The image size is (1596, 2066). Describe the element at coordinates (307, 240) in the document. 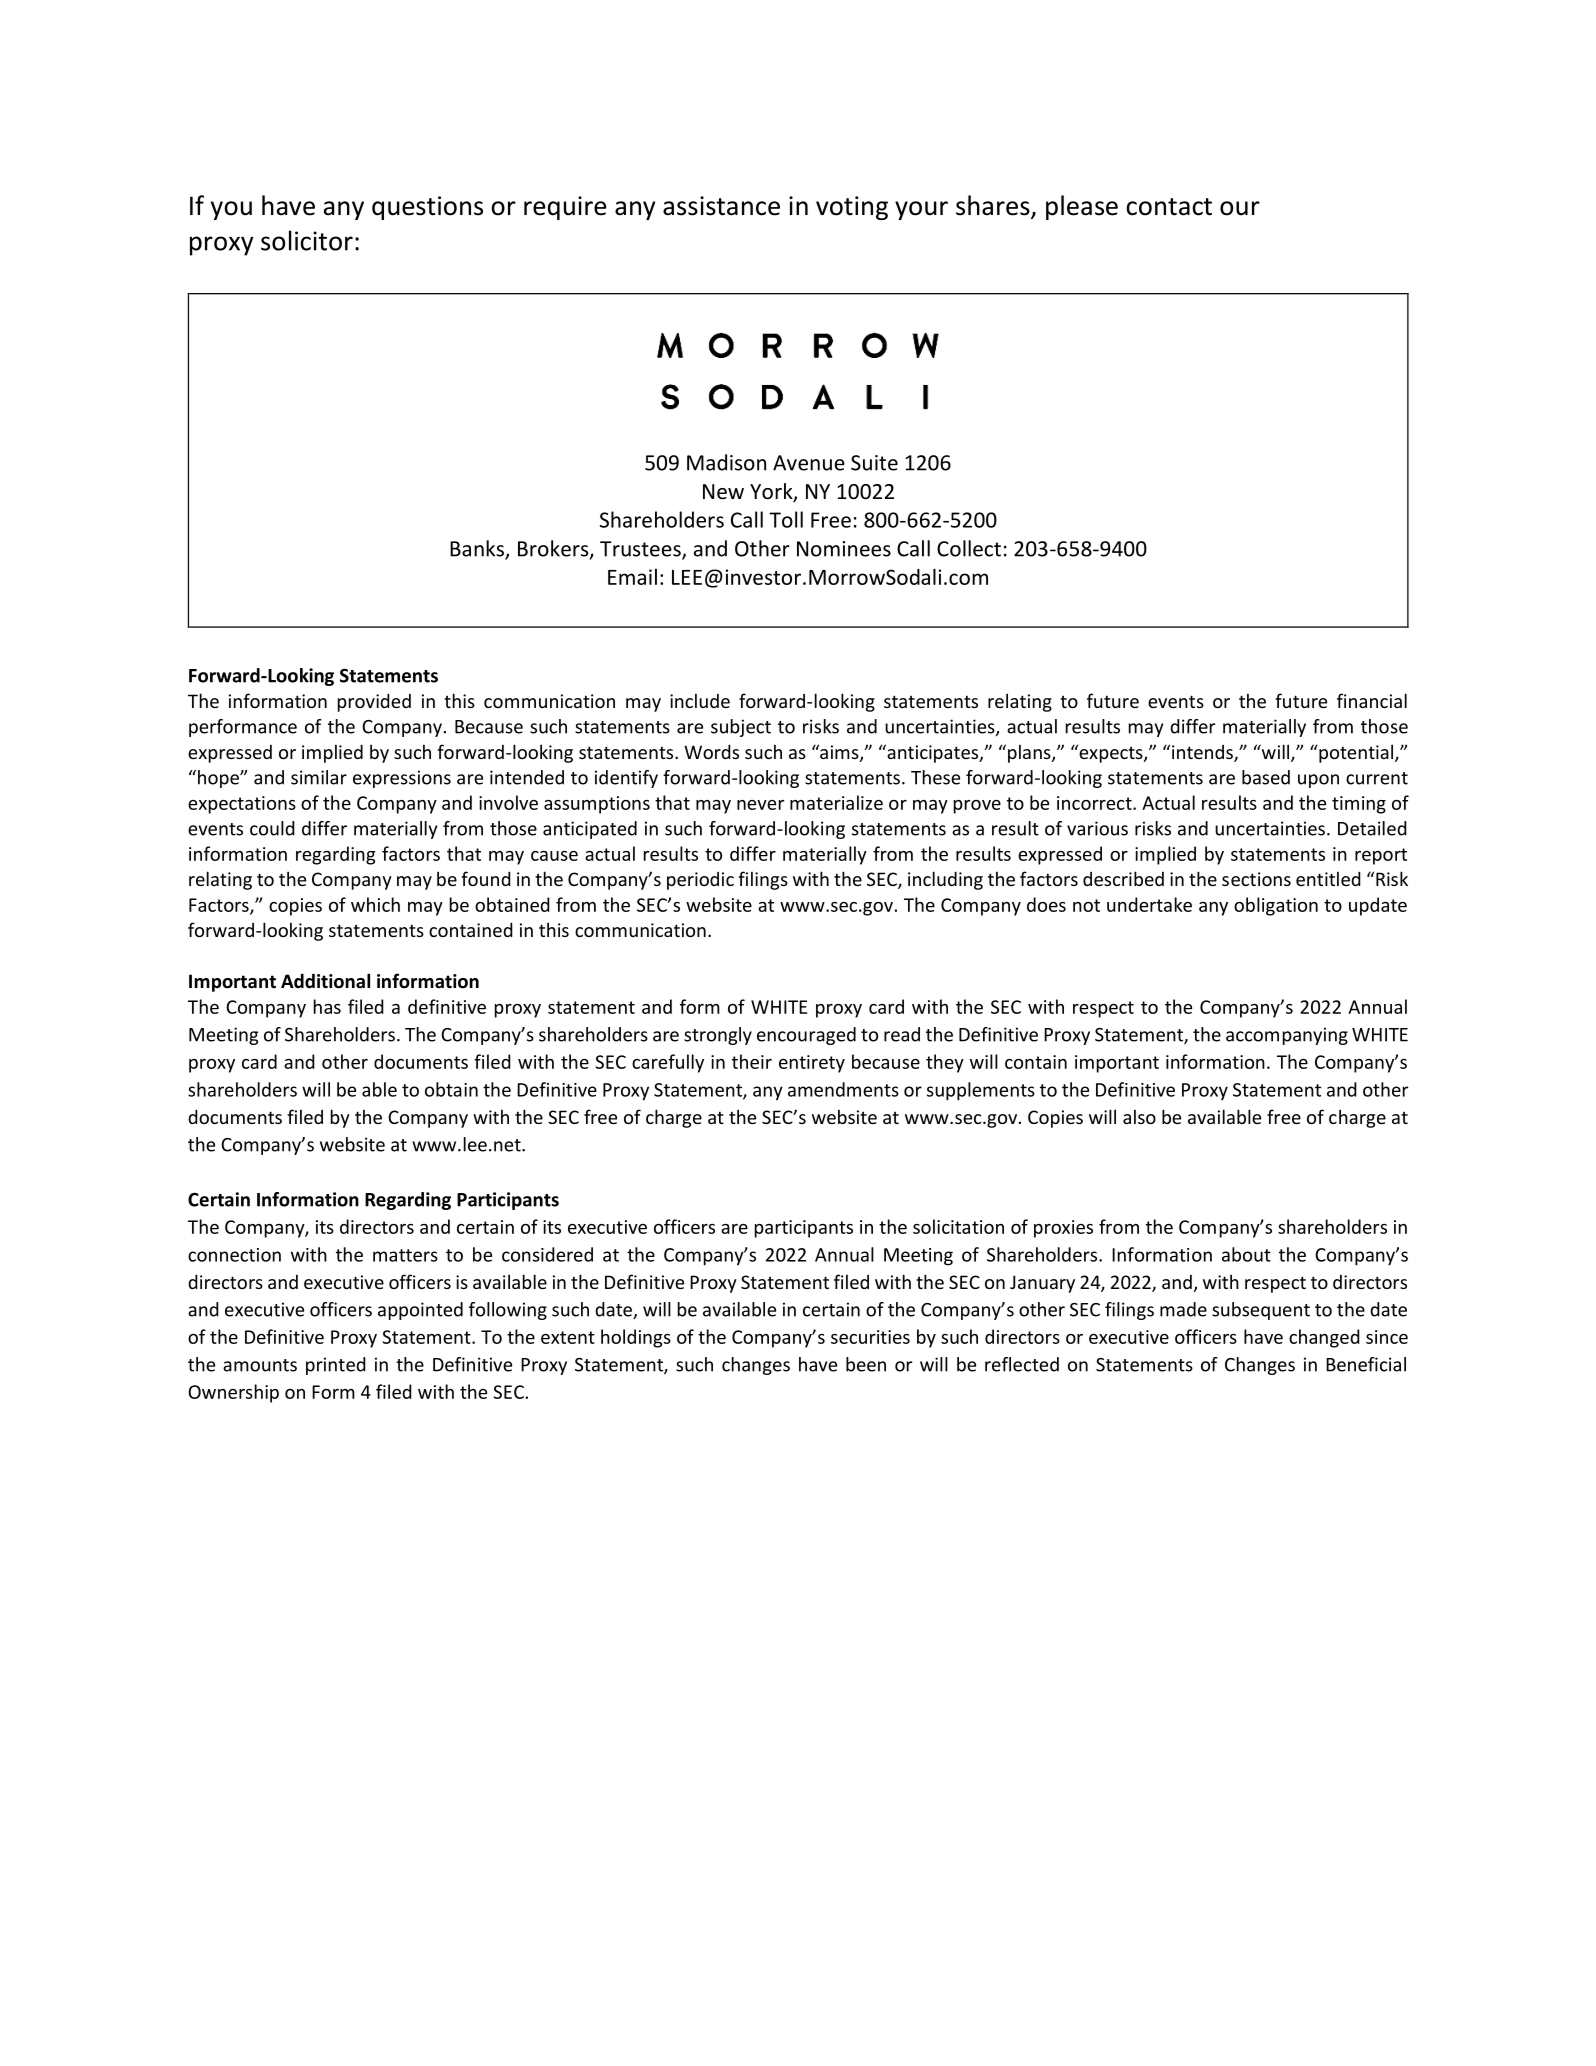

I see `solicitor` at that location.
